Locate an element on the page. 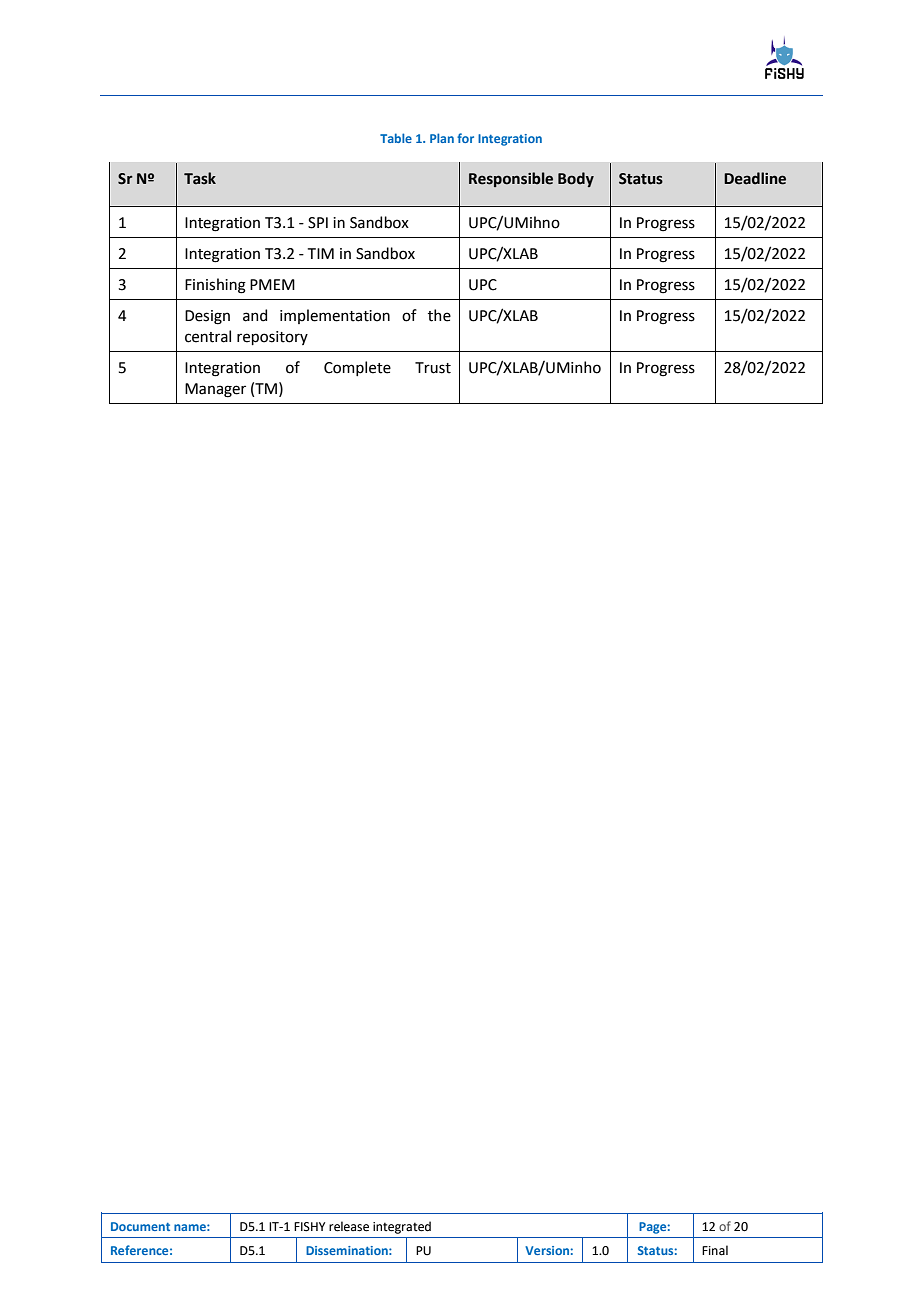  Final is located at coordinates (715, 1250).
